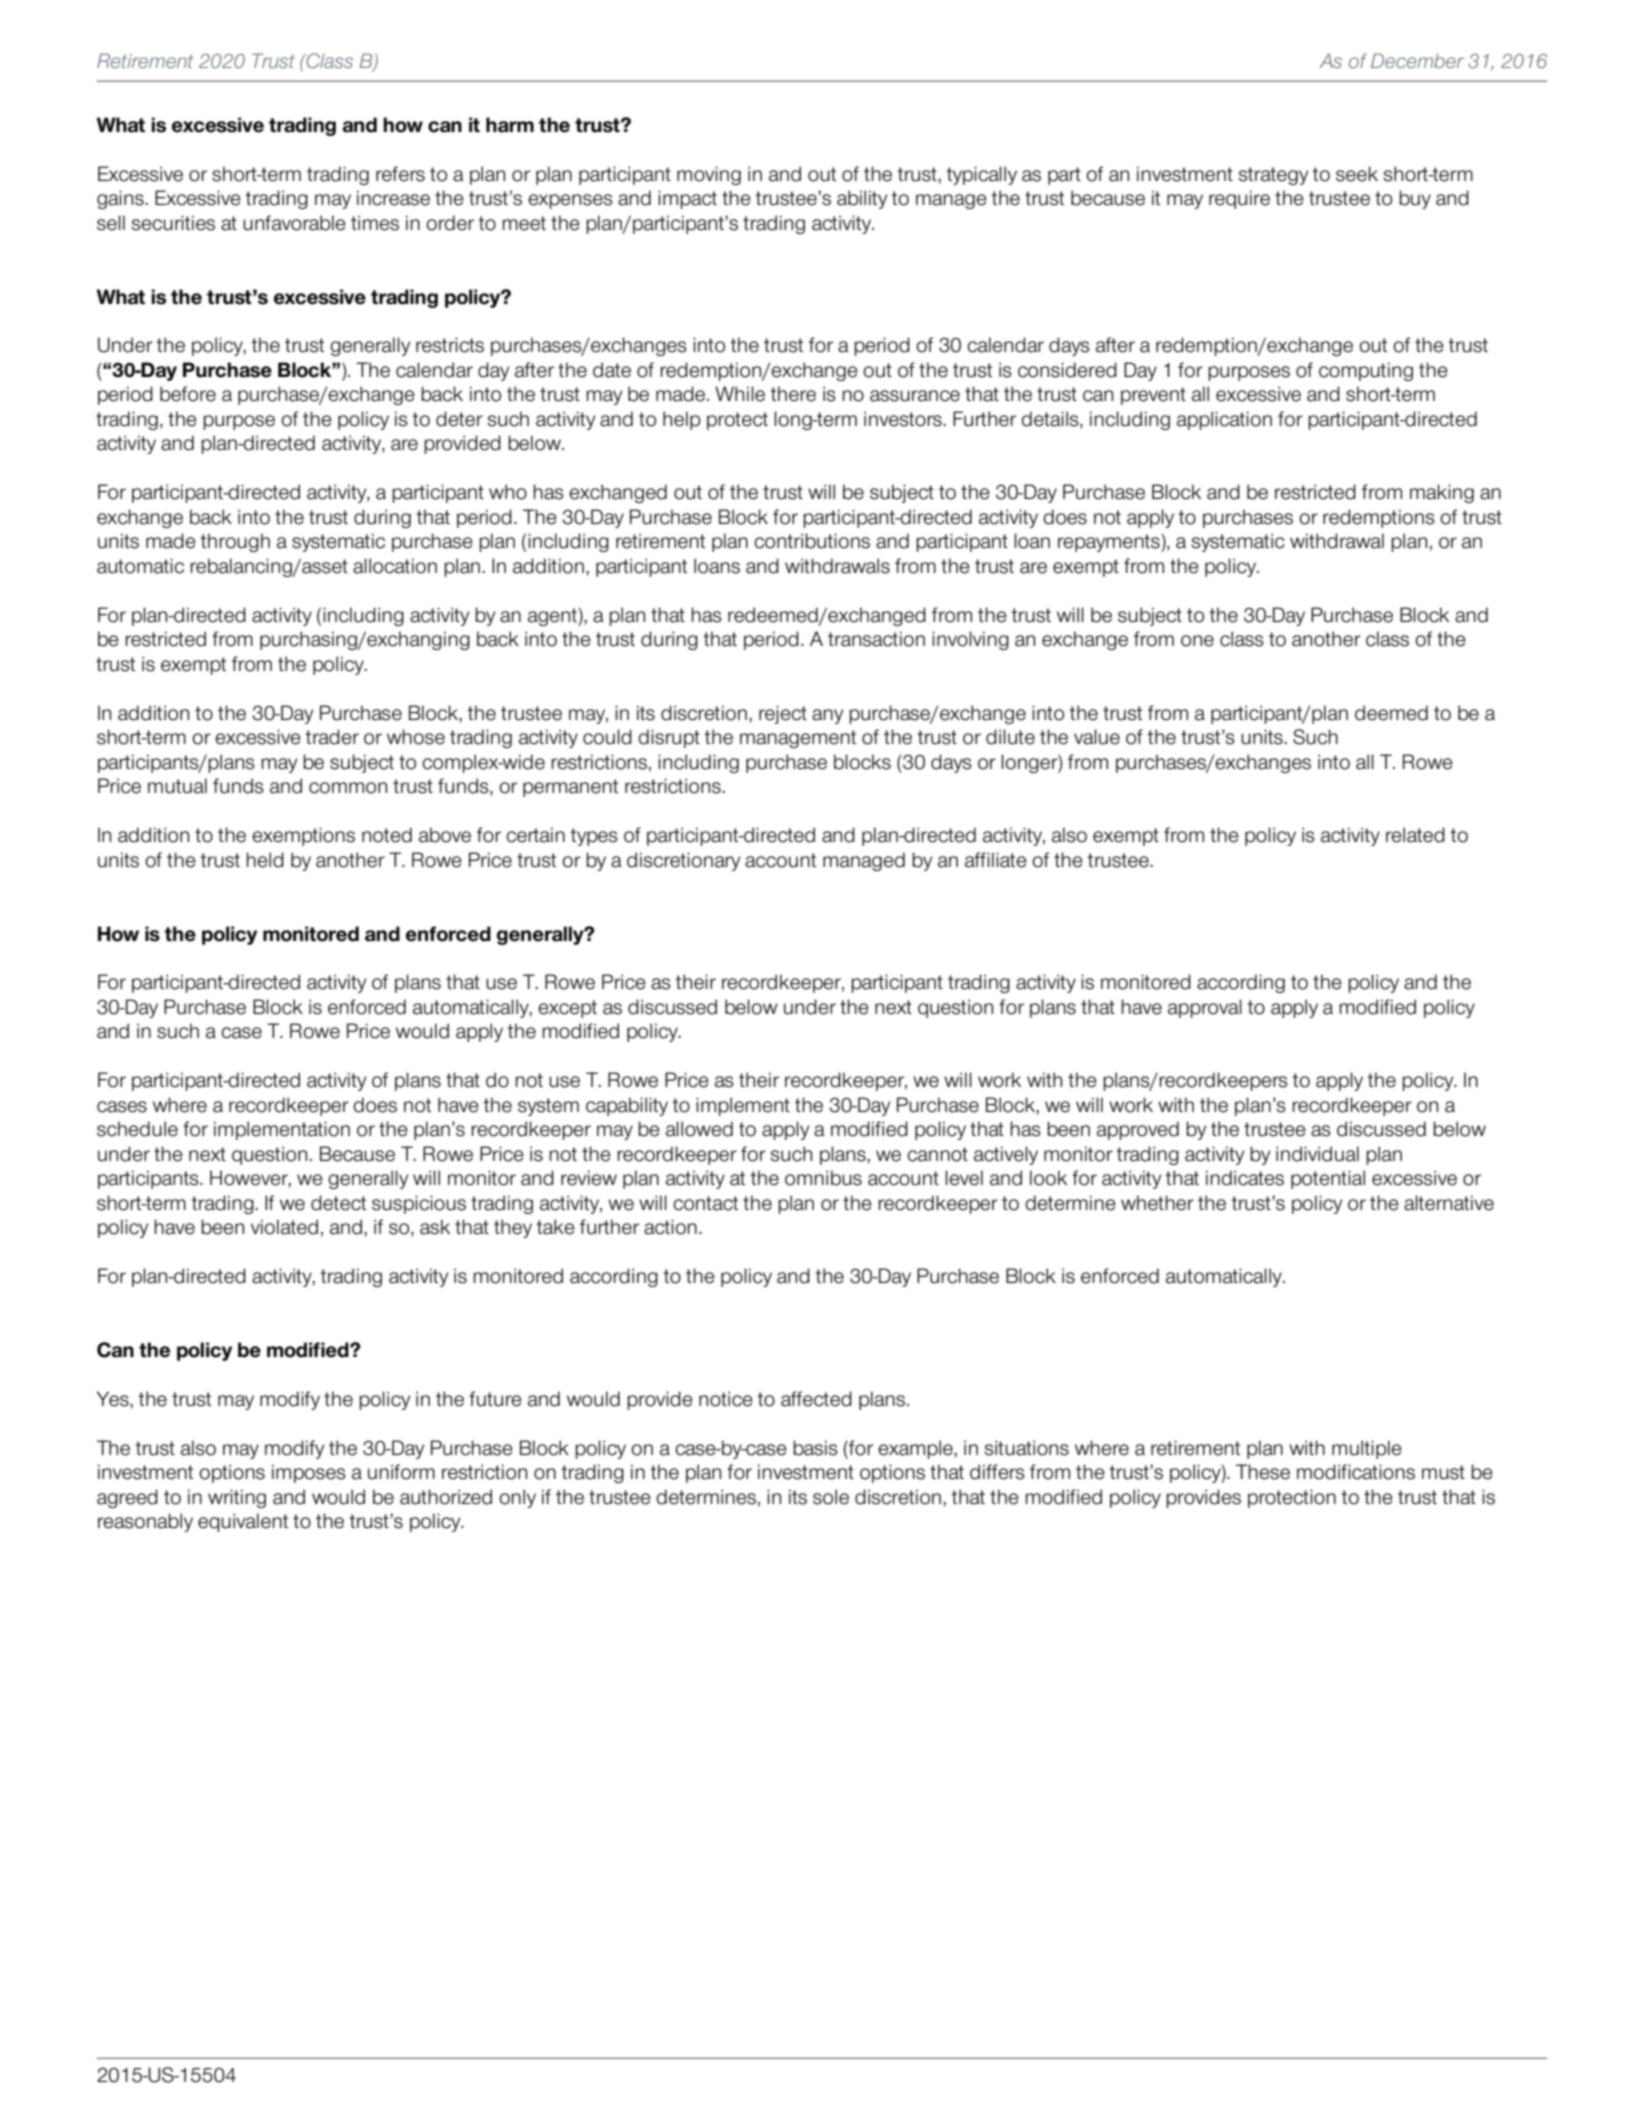  I want to click on strategy, so click(1273, 176).
